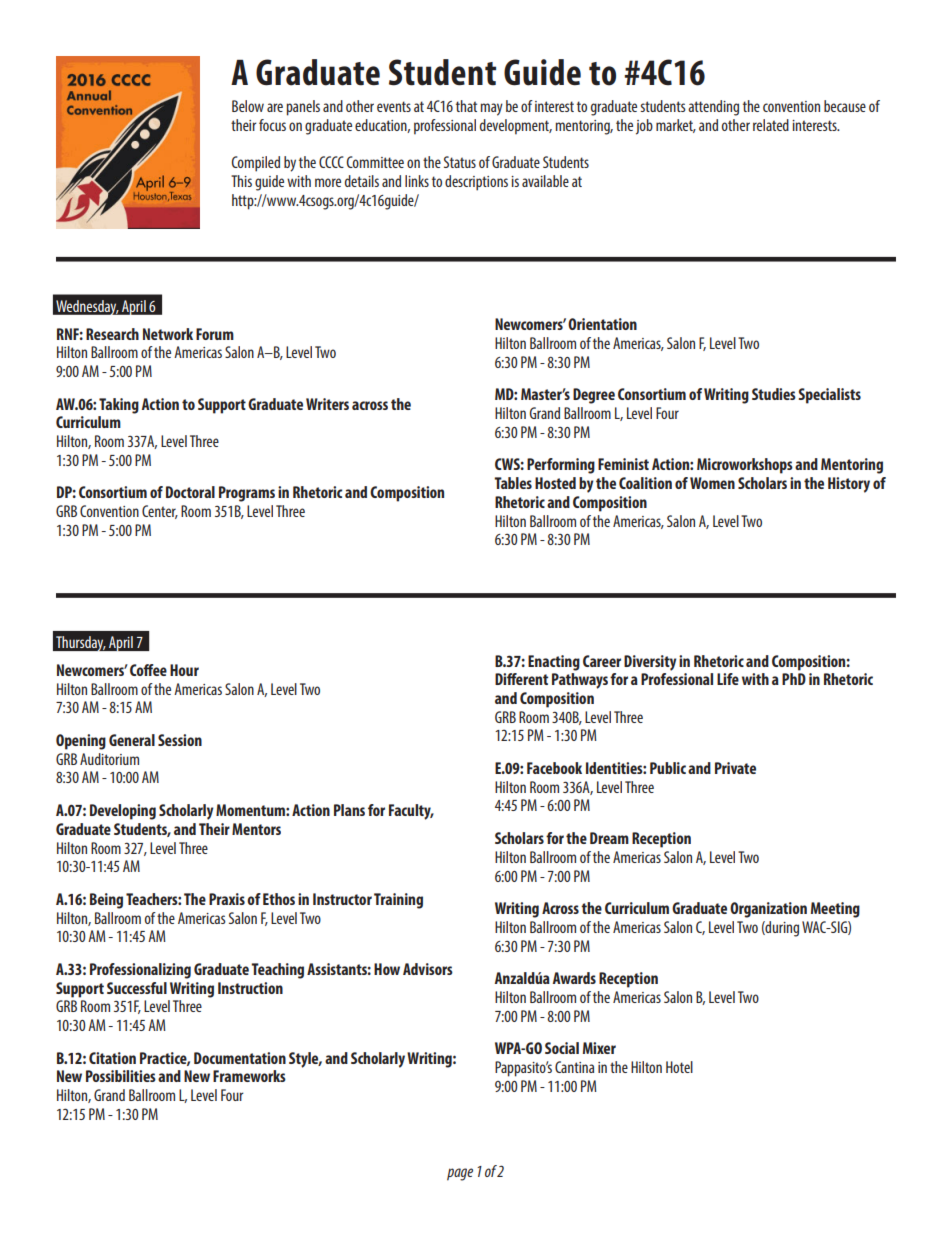  I want to click on page, so click(460, 1174).
